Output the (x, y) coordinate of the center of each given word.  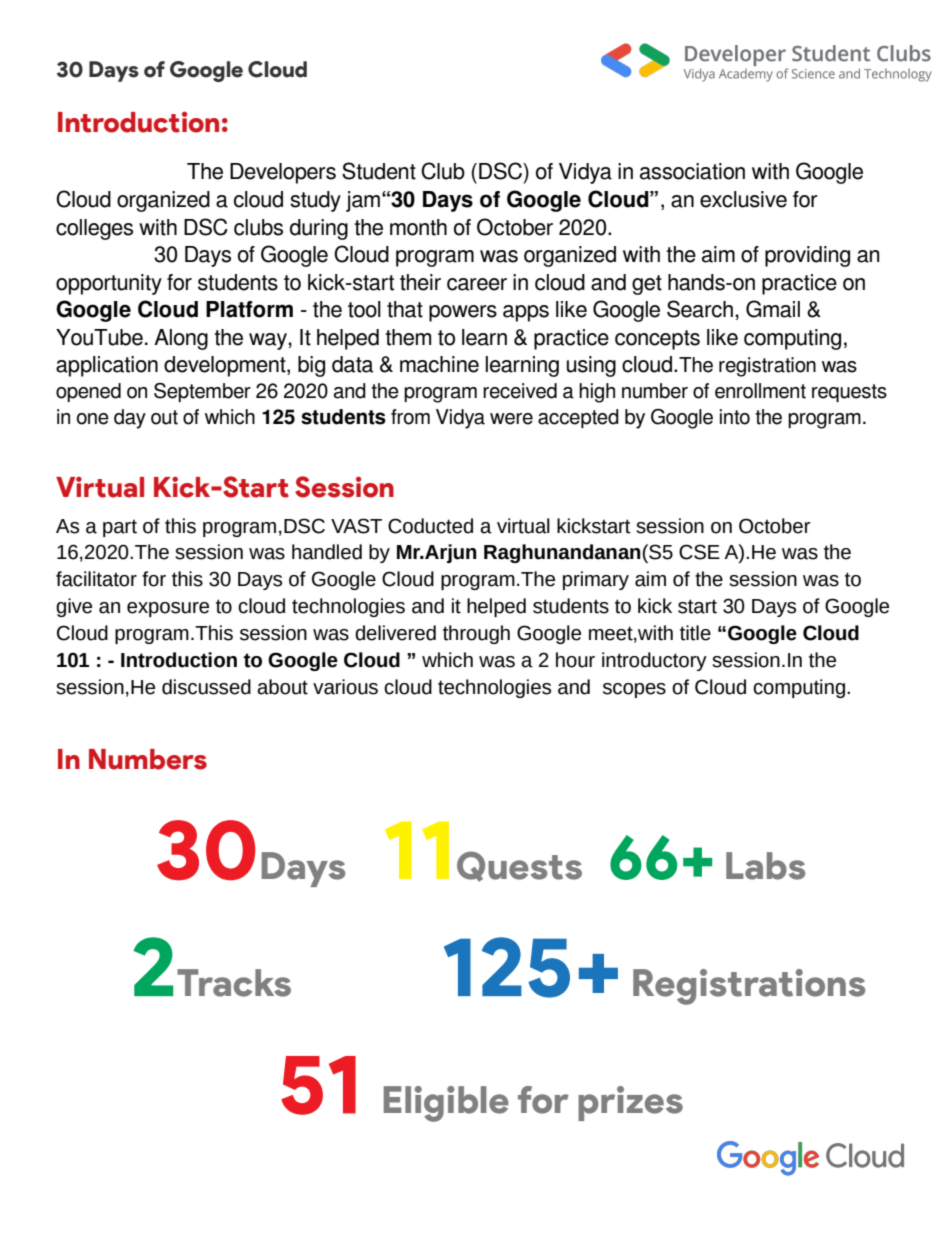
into (735, 417)
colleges (94, 229)
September (202, 392)
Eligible (446, 1104)
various (345, 687)
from (410, 417)
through (476, 634)
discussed (206, 687)
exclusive (743, 199)
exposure (168, 609)
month (418, 227)
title (695, 633)
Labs (765, 866)
